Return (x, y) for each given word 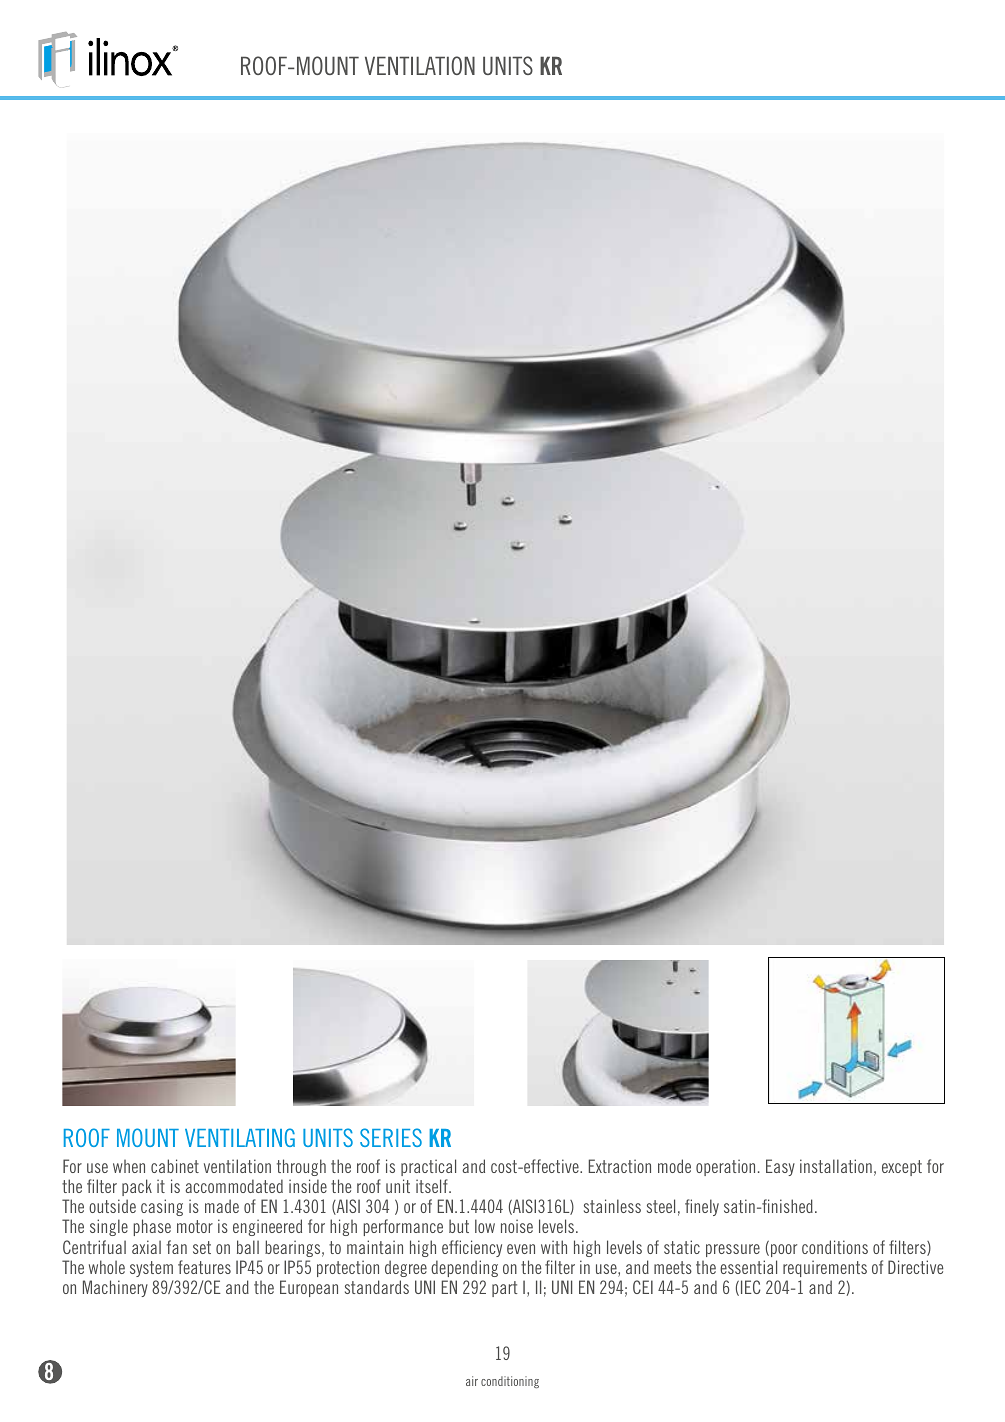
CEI (643, 1287)
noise (517, 1226)
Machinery (115, 1288)
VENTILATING (240, 1137)
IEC (750, 1287)
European (309, 1288)
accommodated (234, 1186)
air (472, 1381)
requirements (825, 1268)
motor (195, 1226)
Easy (780, 1167)
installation (836, 1166)
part (505, 1289)
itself (433, 1186)
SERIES (391, 1137)
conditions (835, 1247)
